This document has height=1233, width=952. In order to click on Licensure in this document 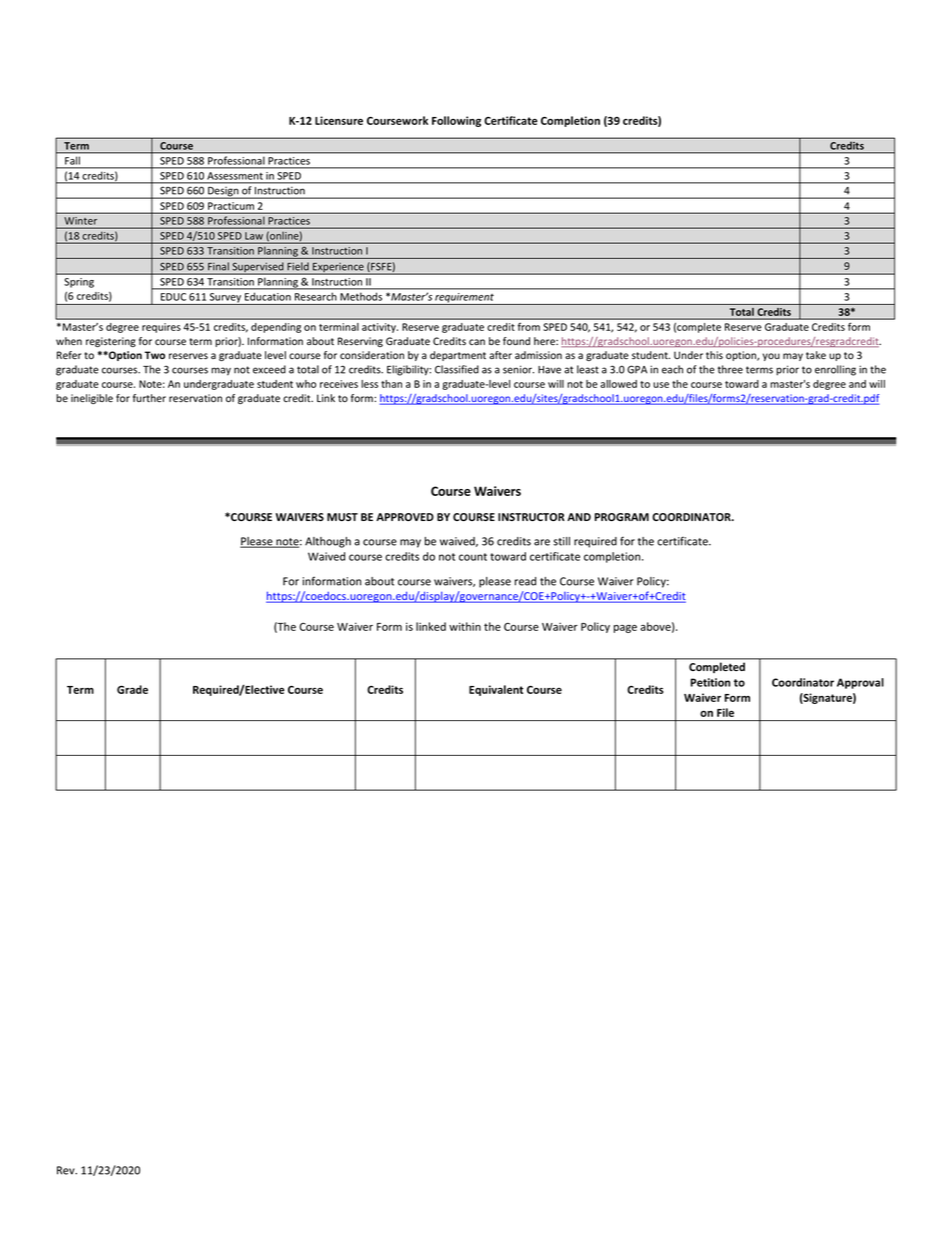, I will do `click(339, 120)`.
